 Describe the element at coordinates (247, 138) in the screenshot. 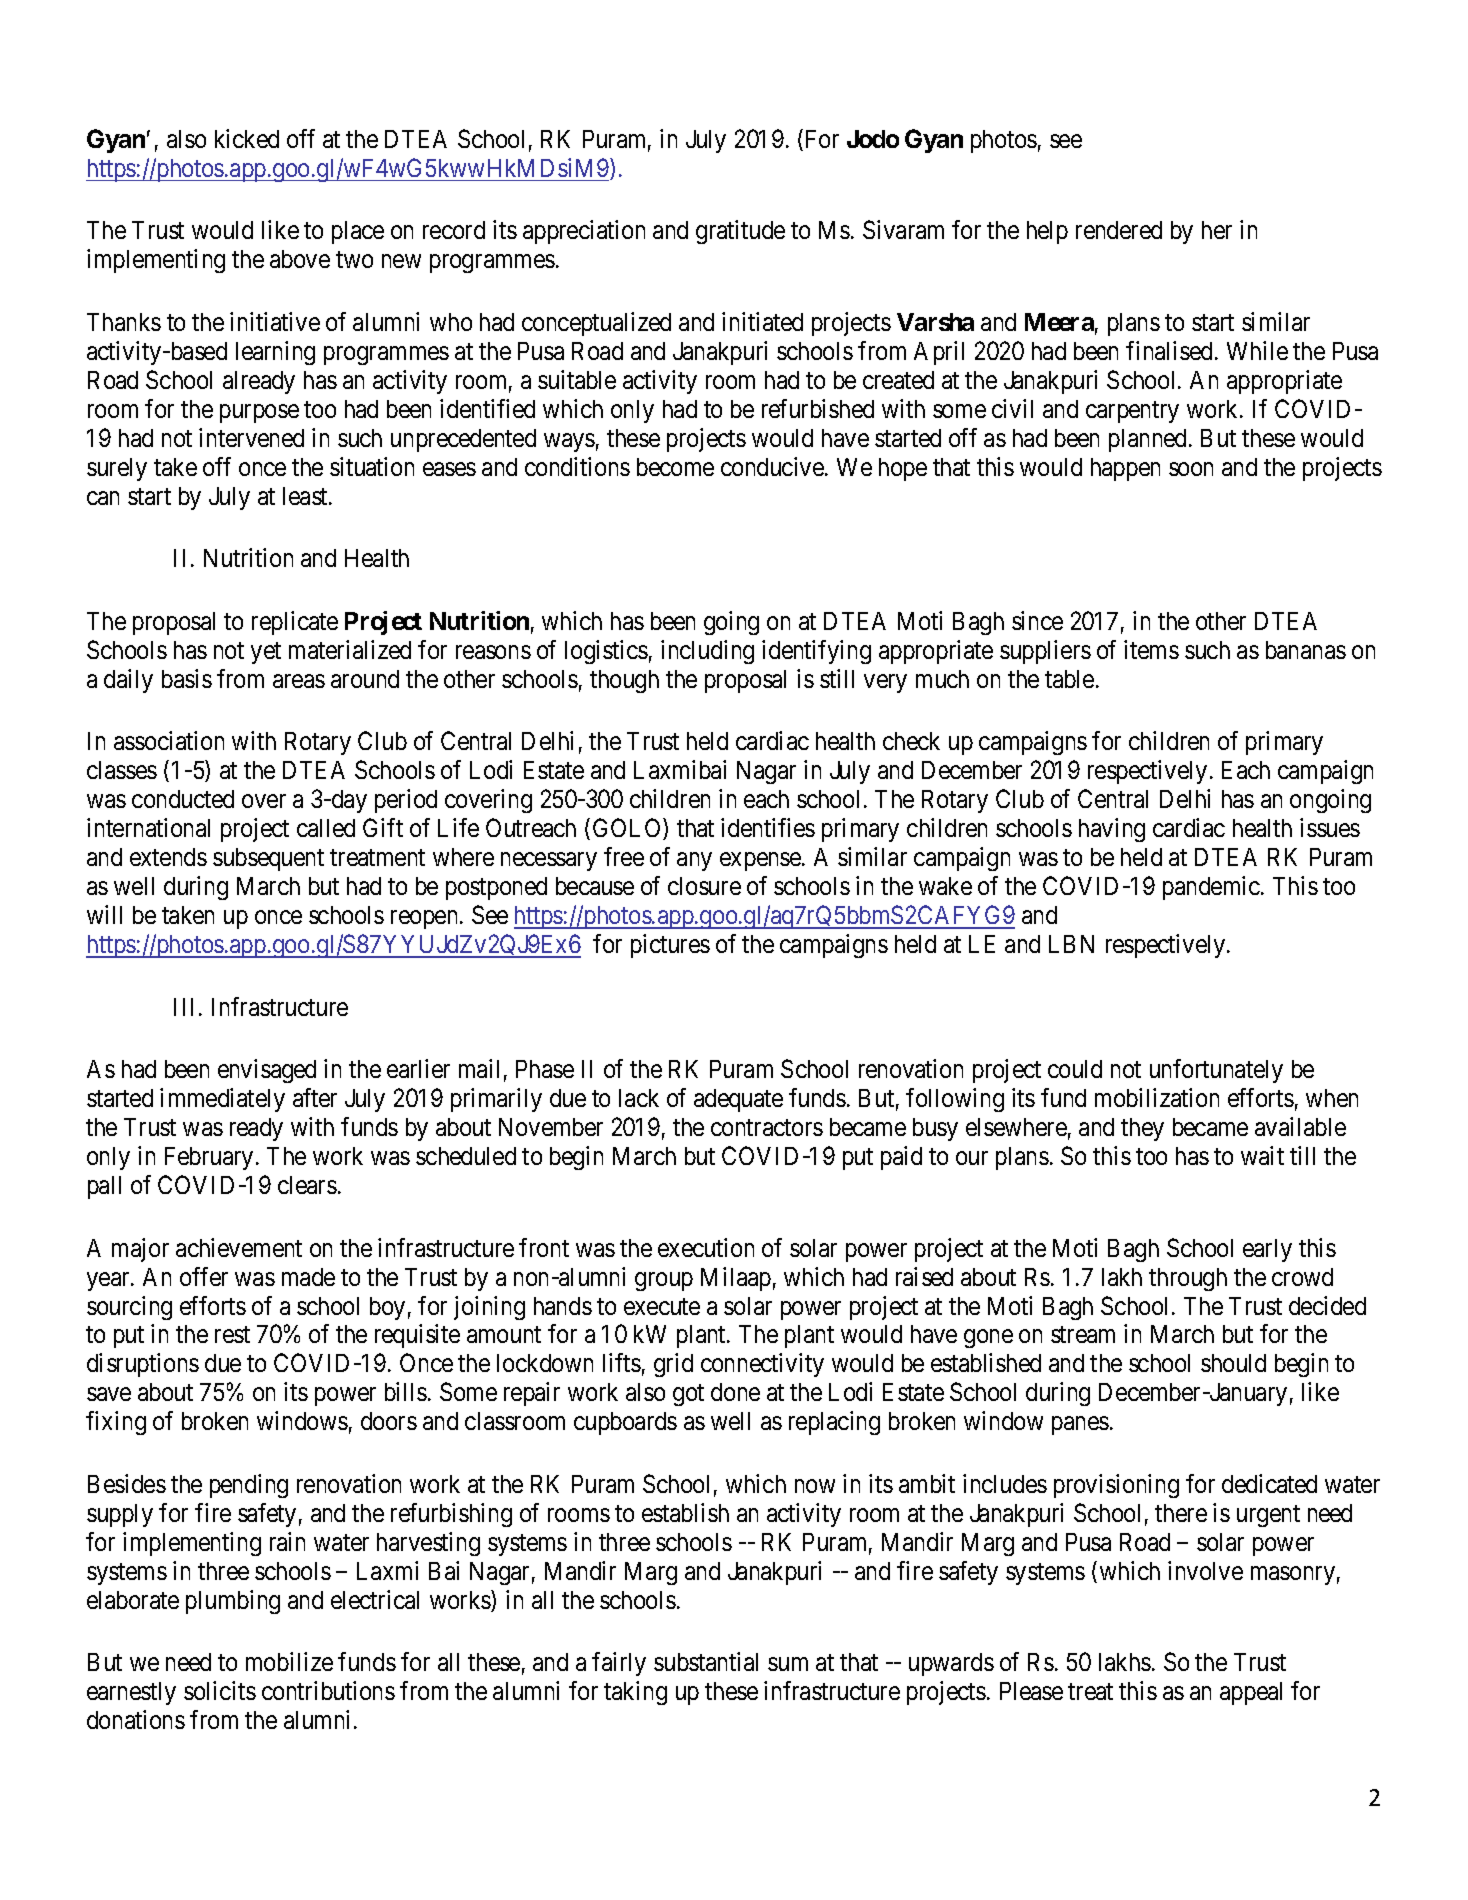

I see `kicked` at that location.
